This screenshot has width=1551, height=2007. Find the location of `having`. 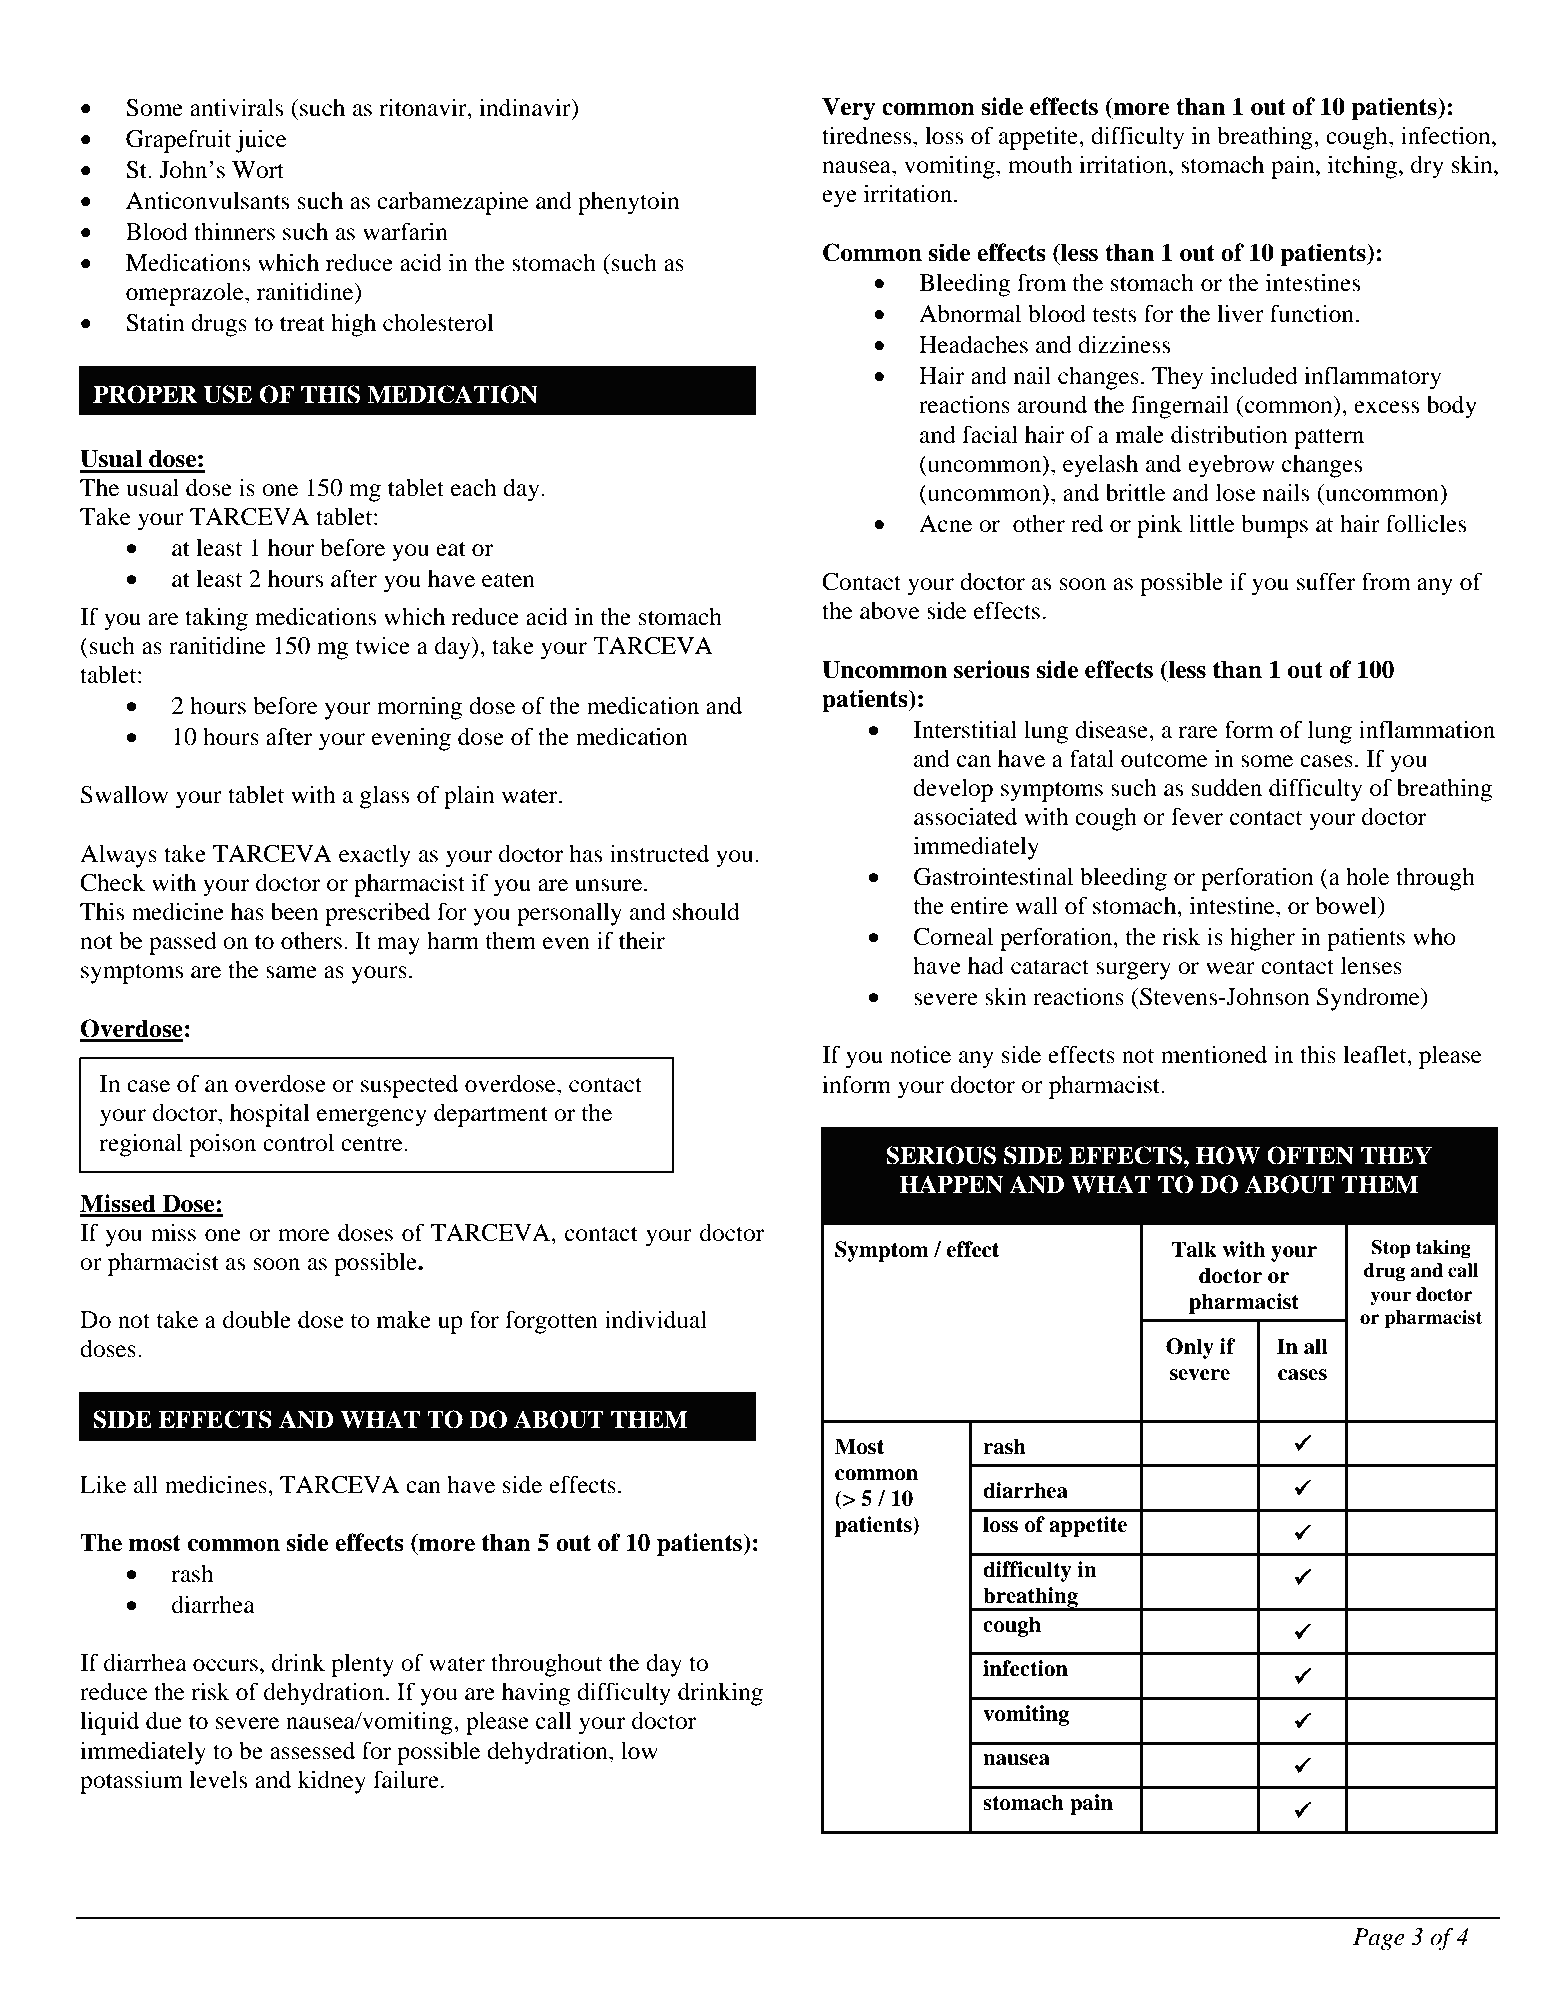

having is located at coordinates (536, 1694).
